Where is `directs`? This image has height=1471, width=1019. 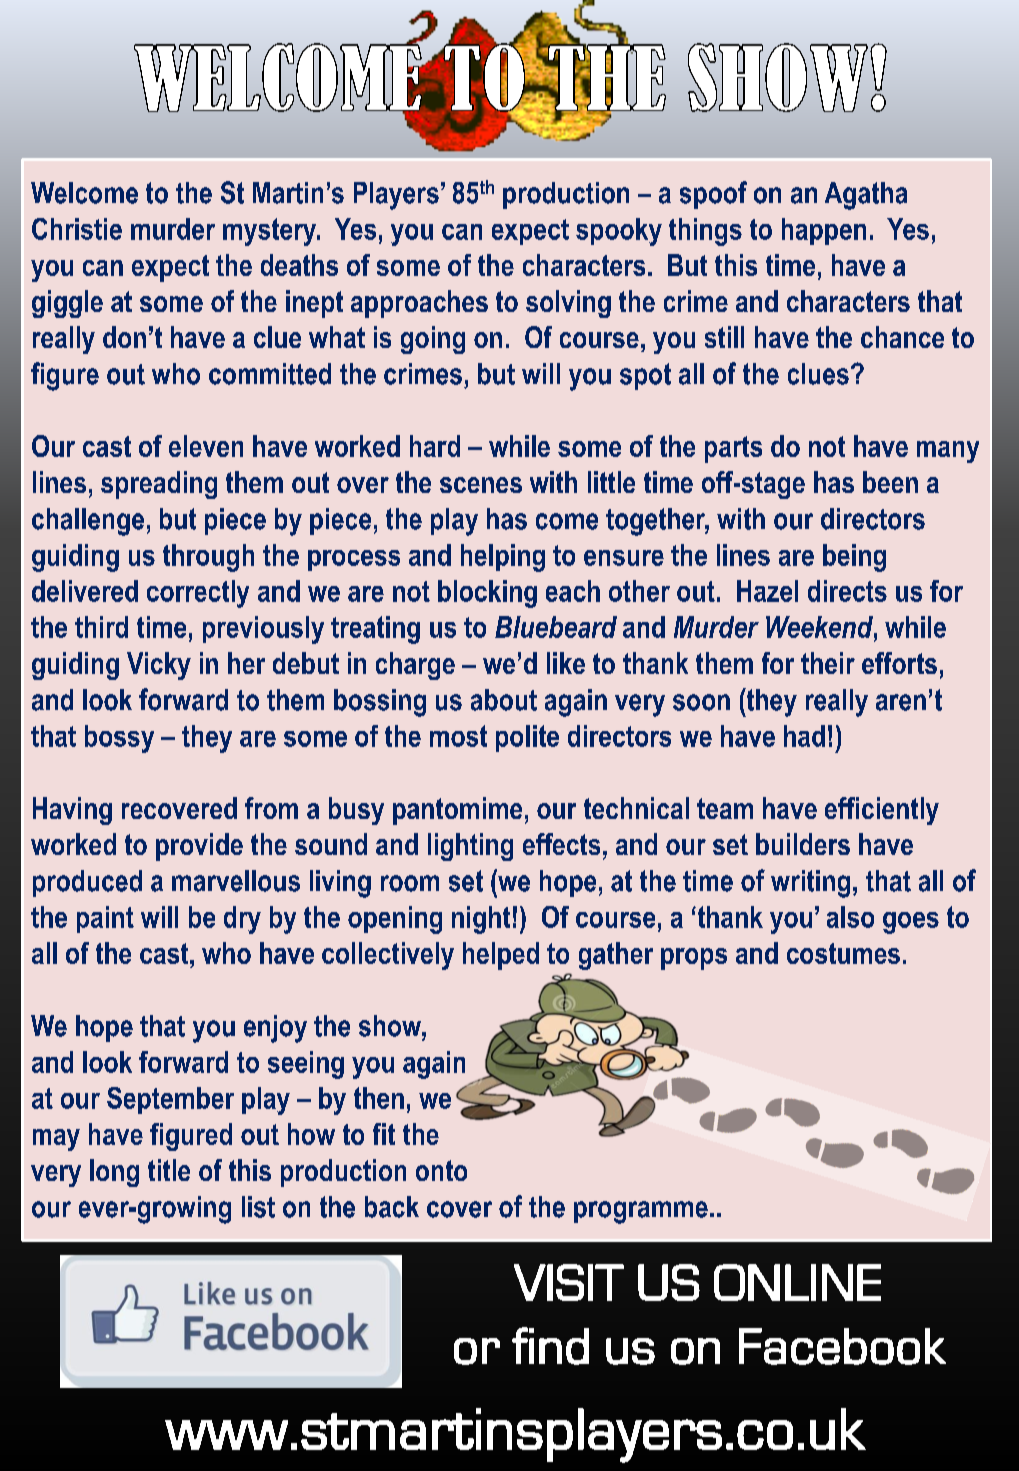
directs is located at coordinates (847, 591).
